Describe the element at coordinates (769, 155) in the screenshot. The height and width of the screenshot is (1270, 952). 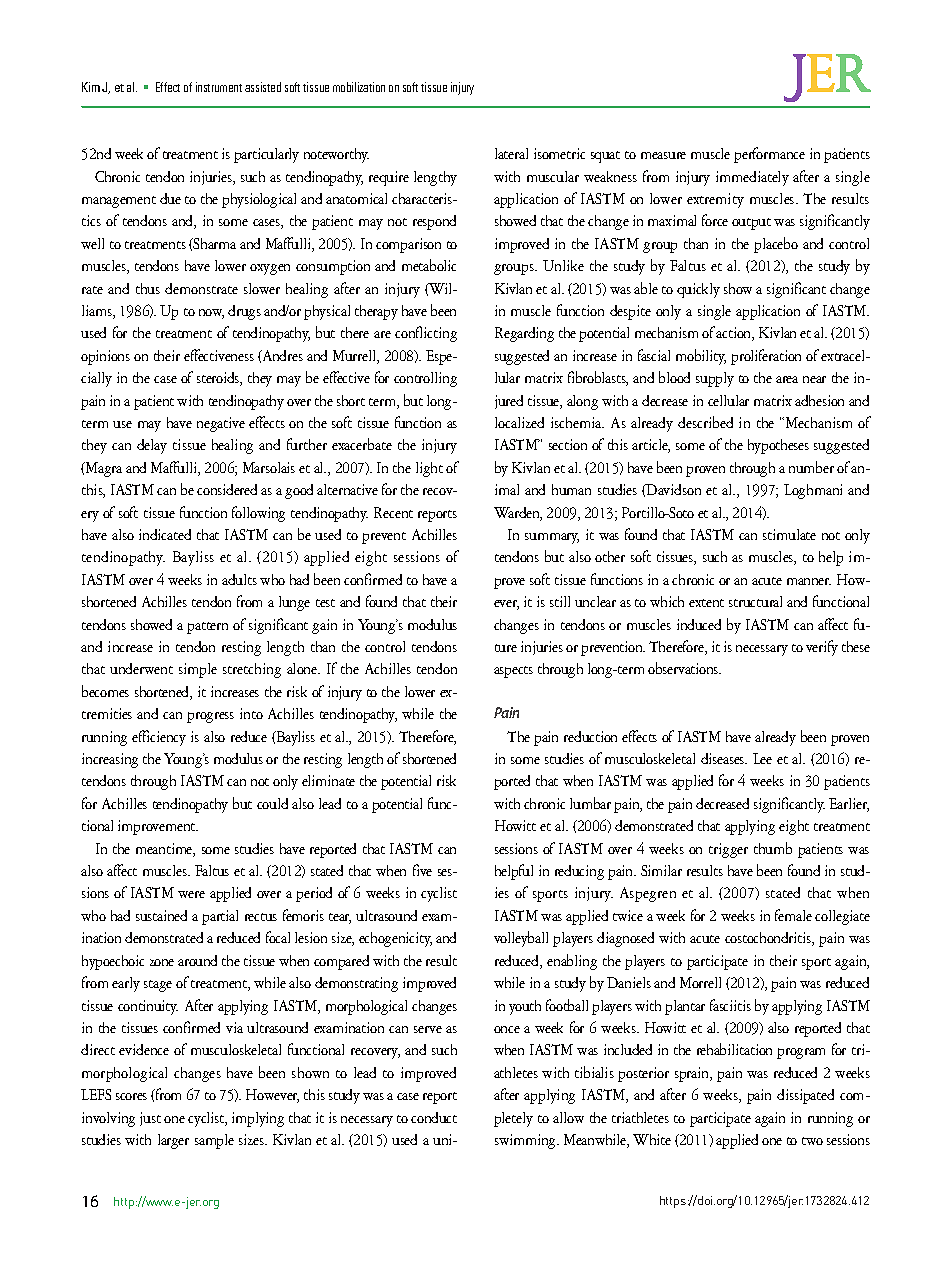
I see `performance` at that location.
